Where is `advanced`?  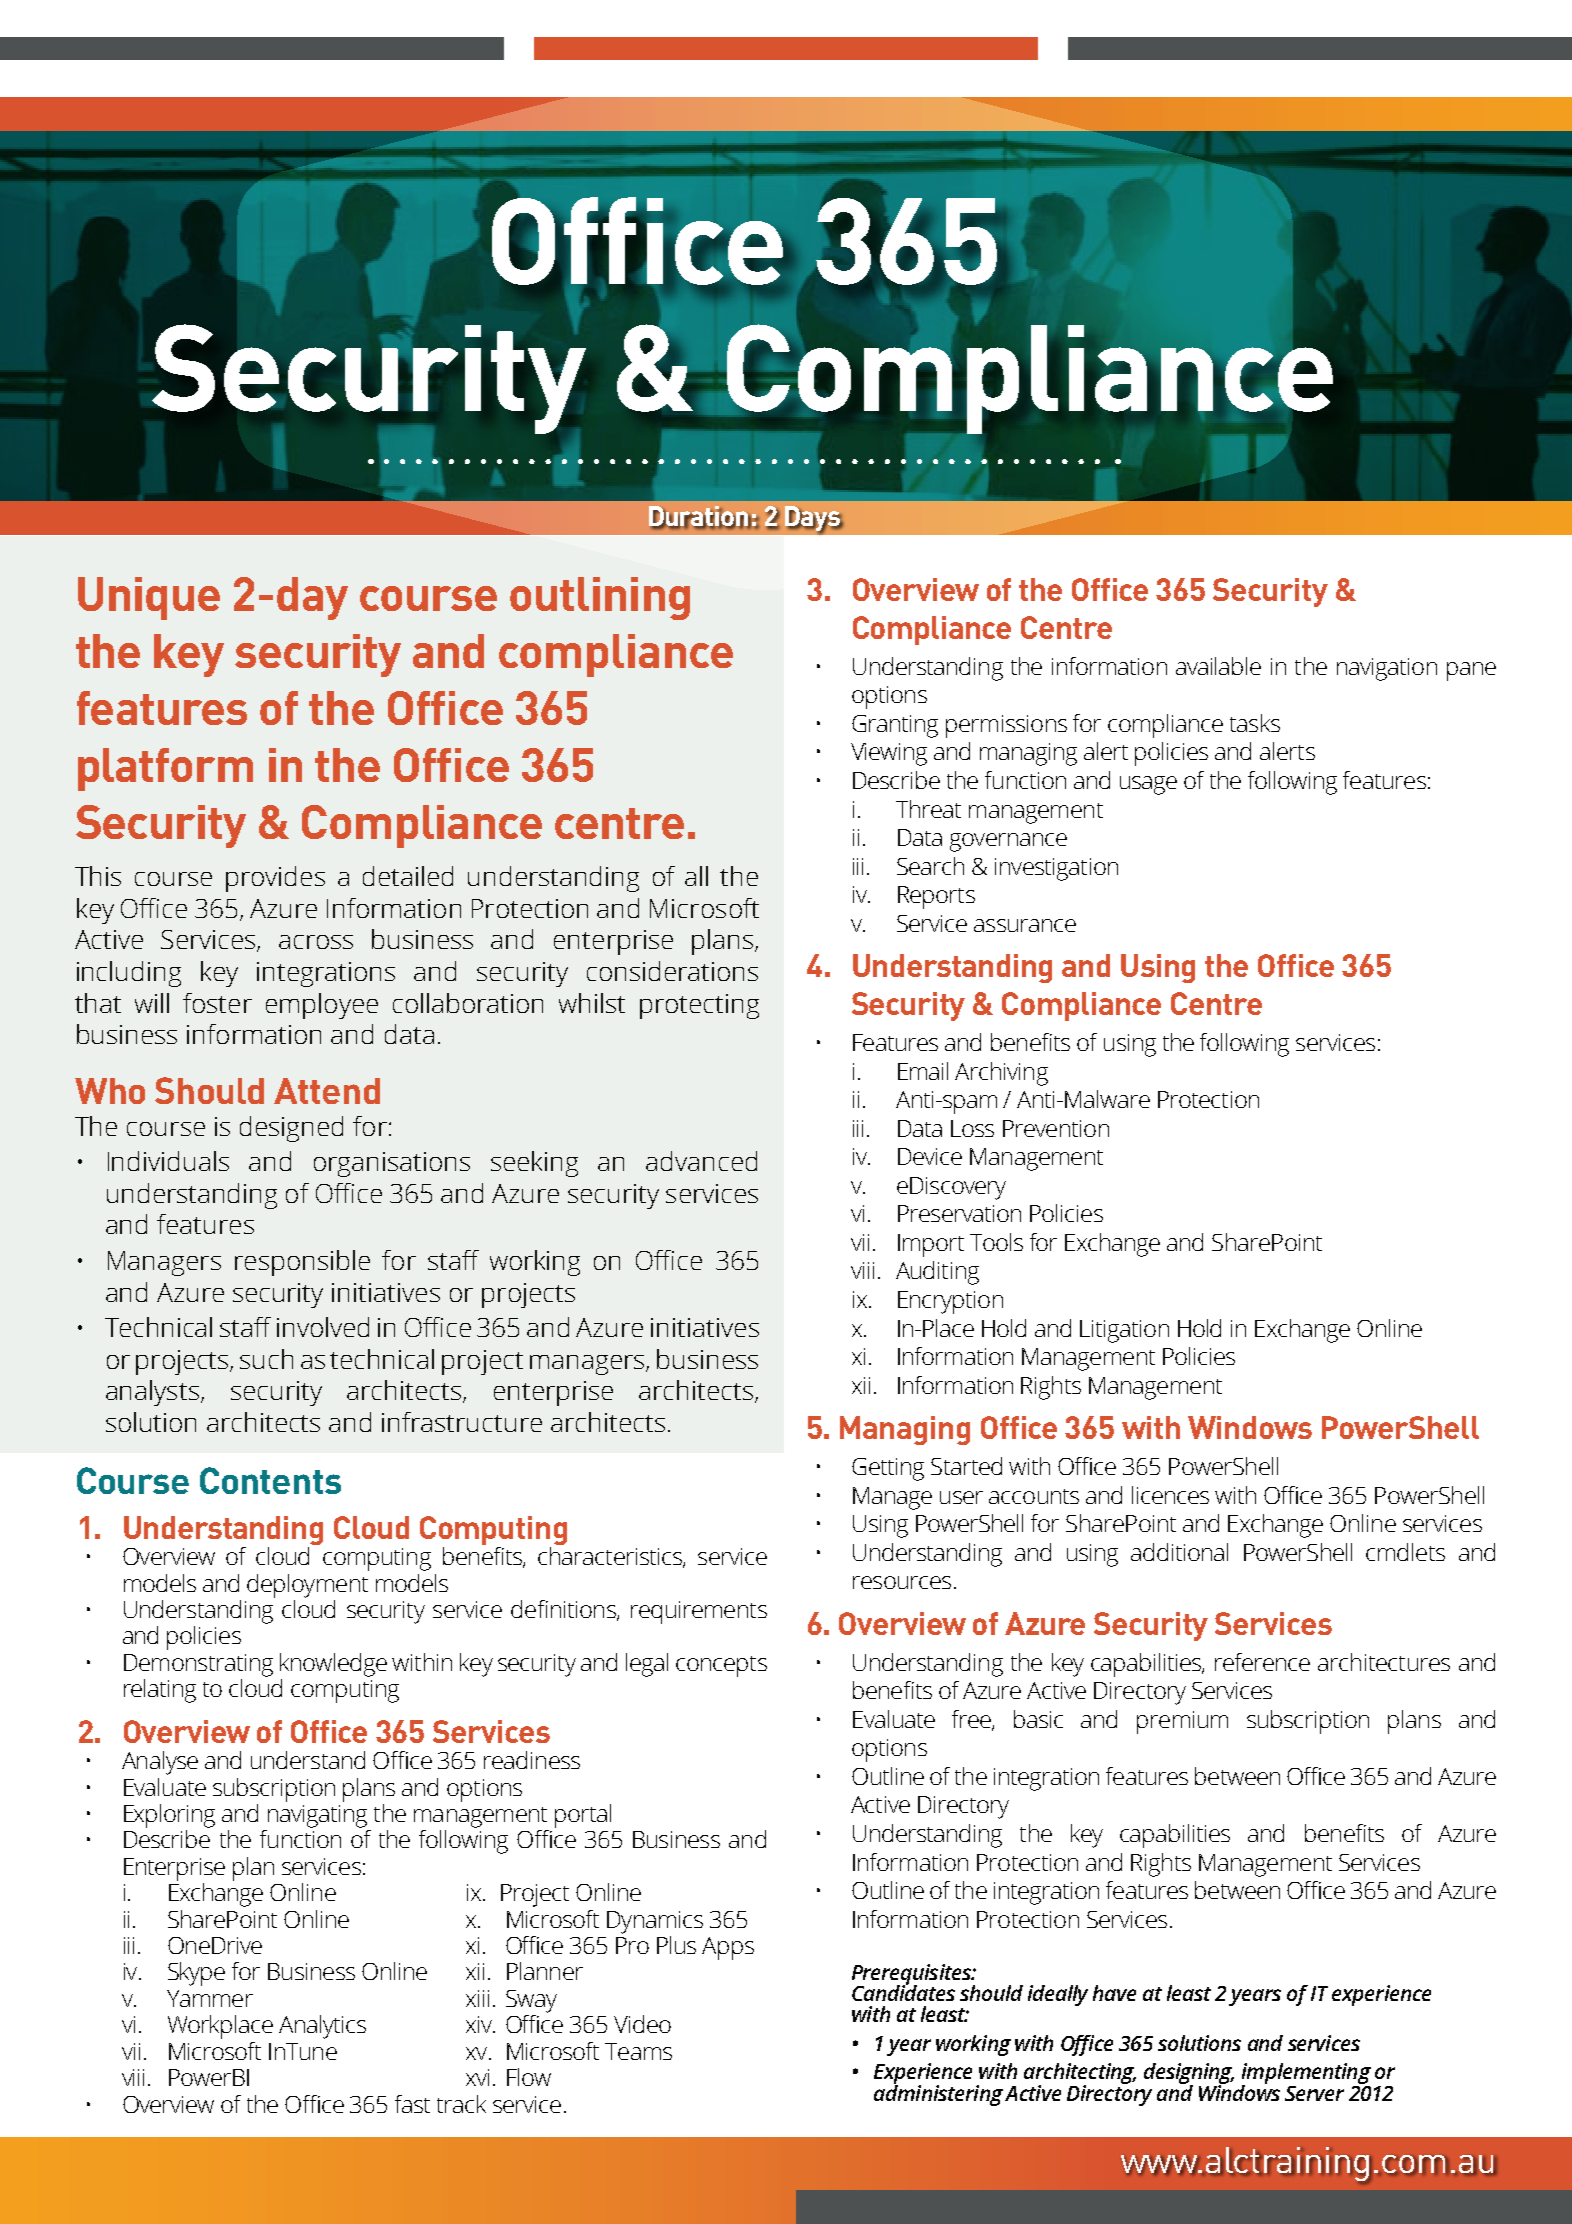 advanced is located at coordinates (701, 1161).
